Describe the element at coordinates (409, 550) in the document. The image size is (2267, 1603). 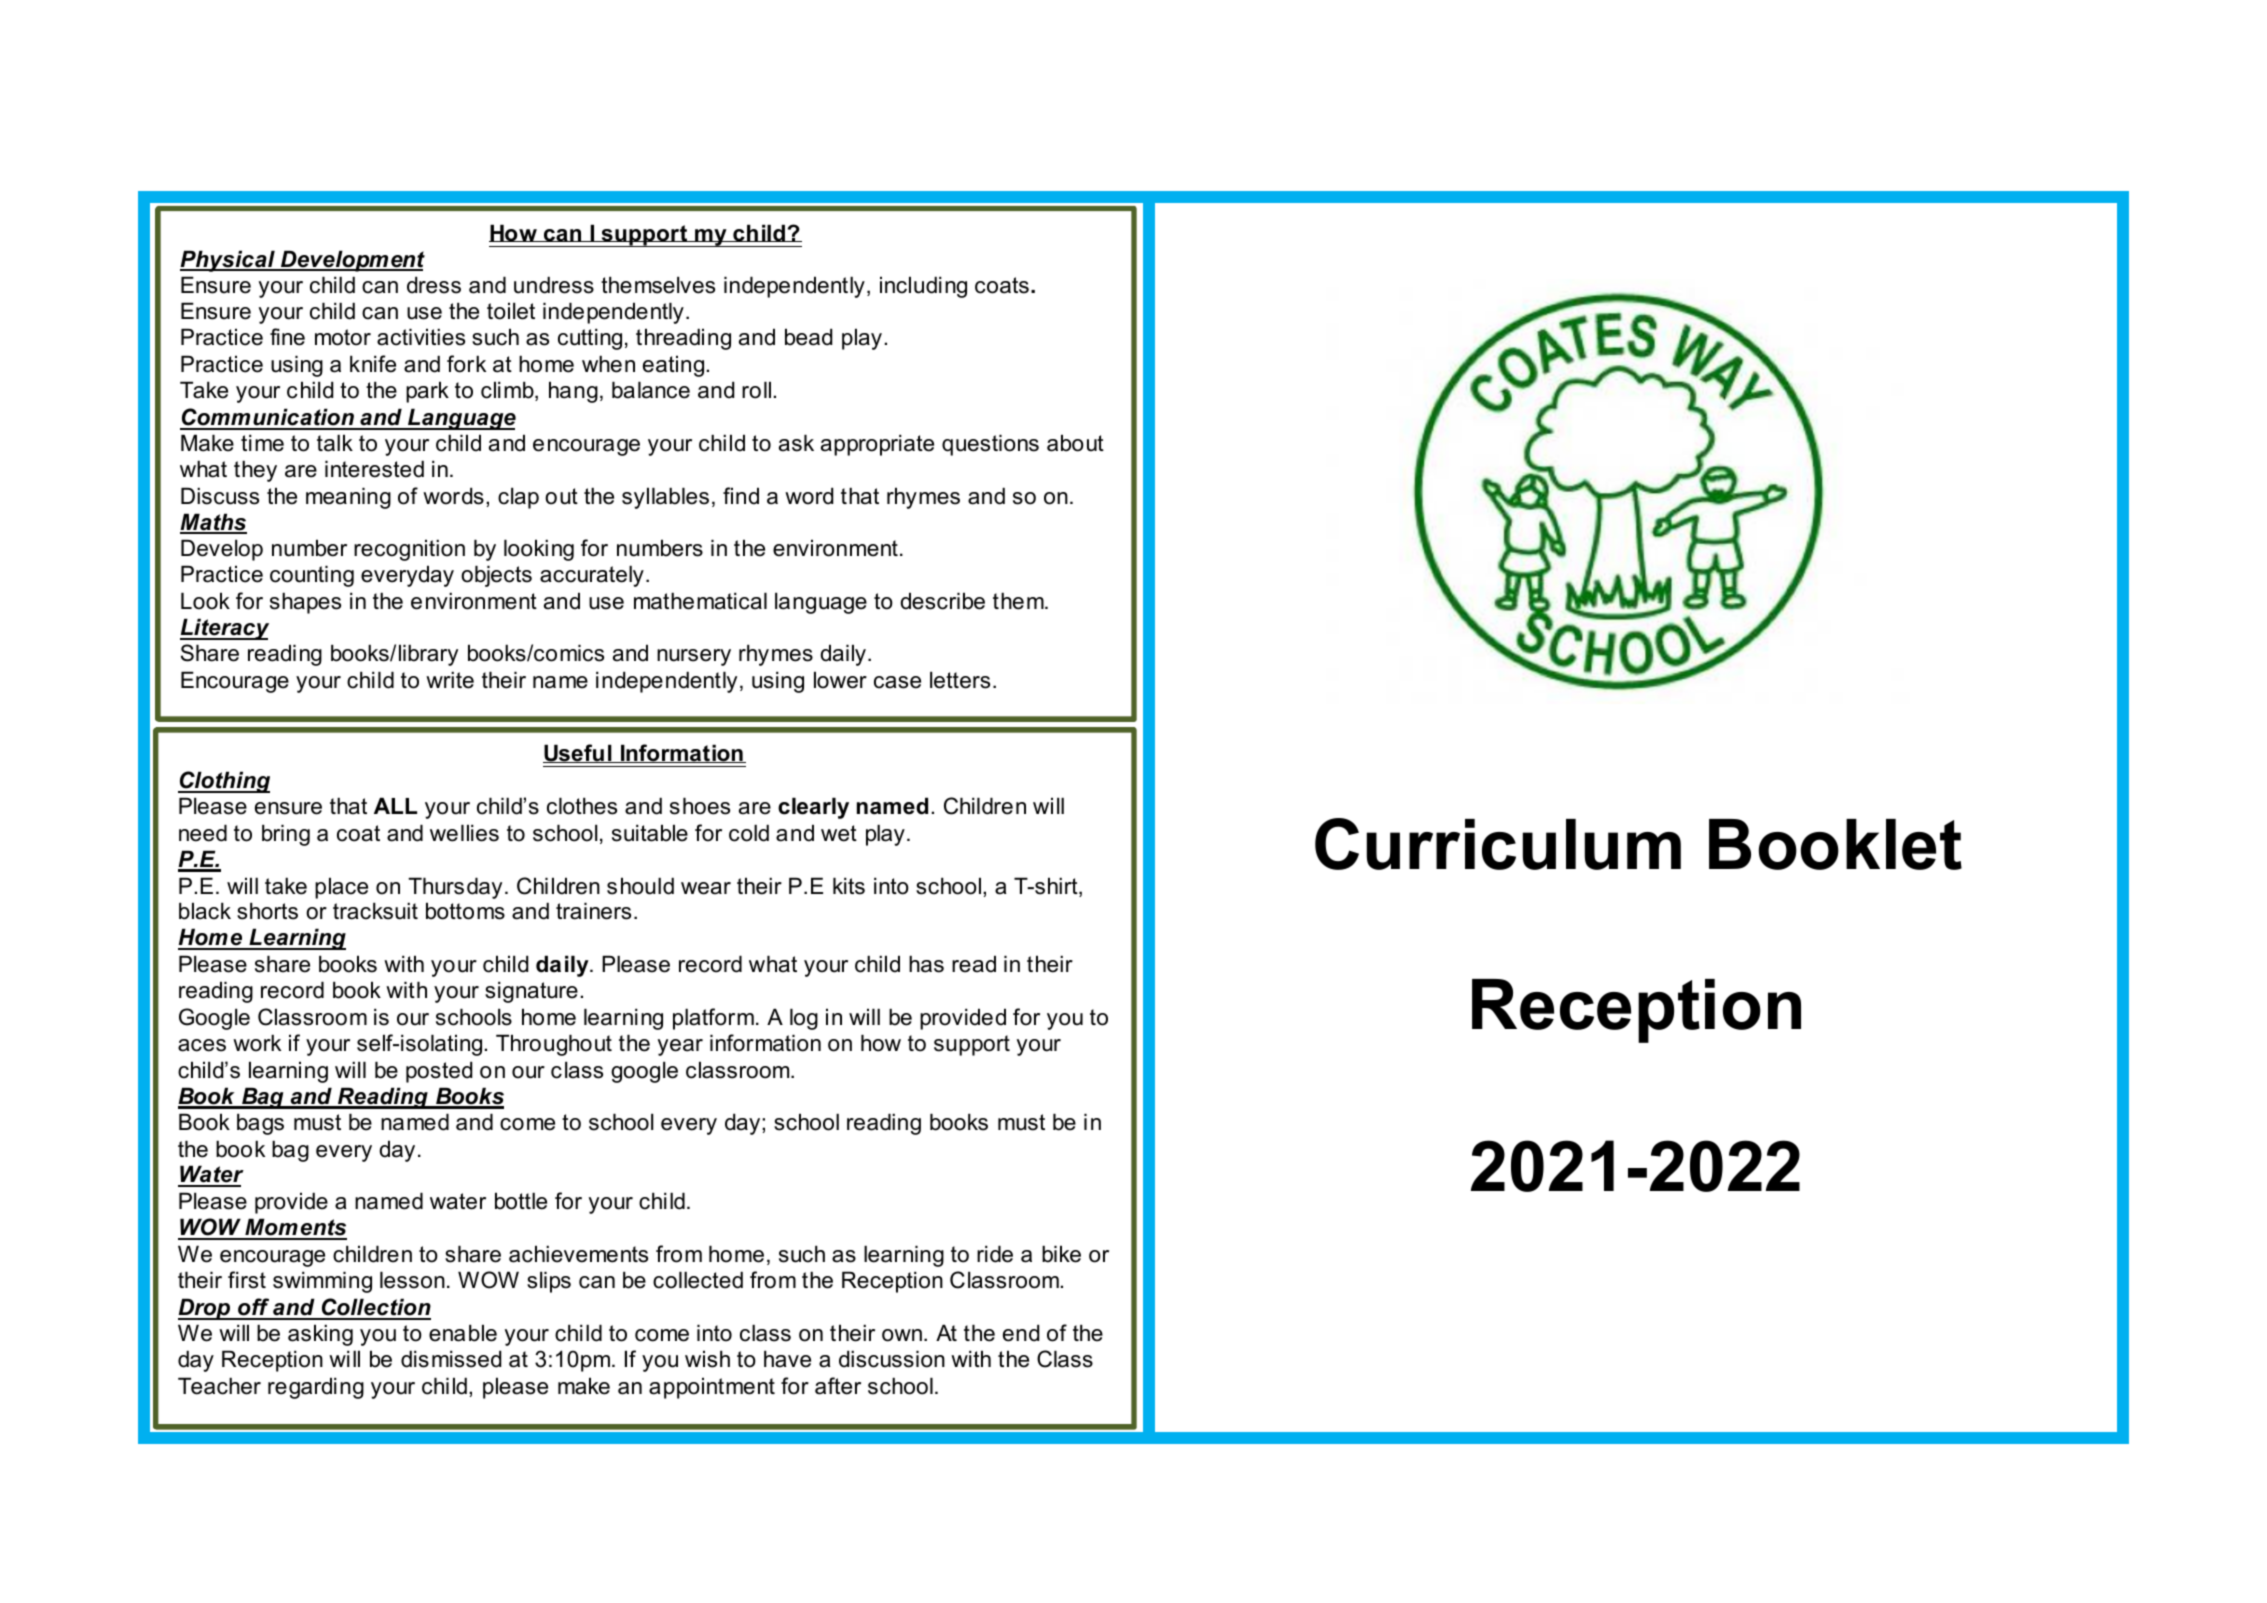
I see `recognition` at that location.
